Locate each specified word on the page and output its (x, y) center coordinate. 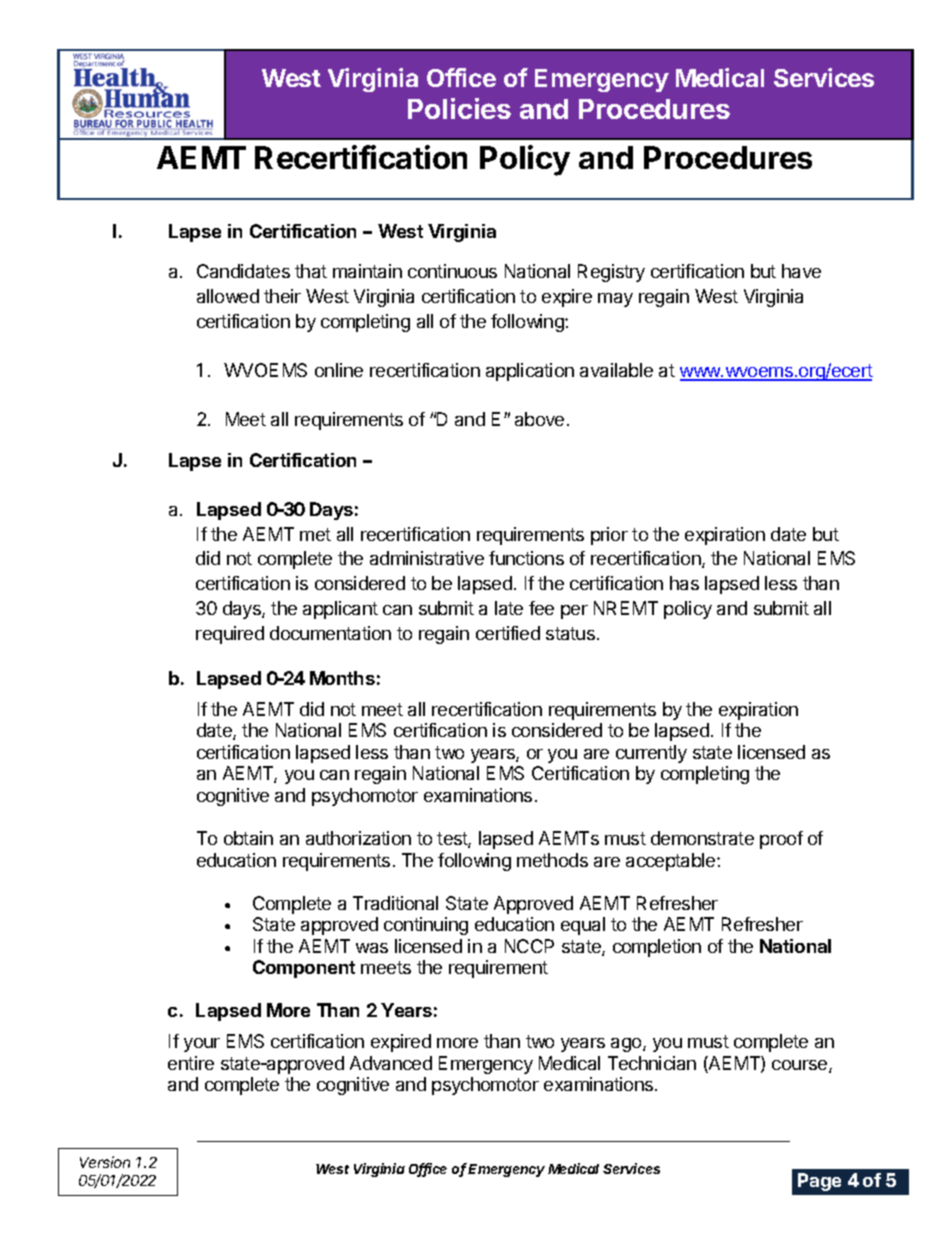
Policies (459, 108)
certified (508, 633)
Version (105, 1162)
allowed (228, 296)
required (230, 635)
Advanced (391, 1063)
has (684, 583)
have (801, 271)
